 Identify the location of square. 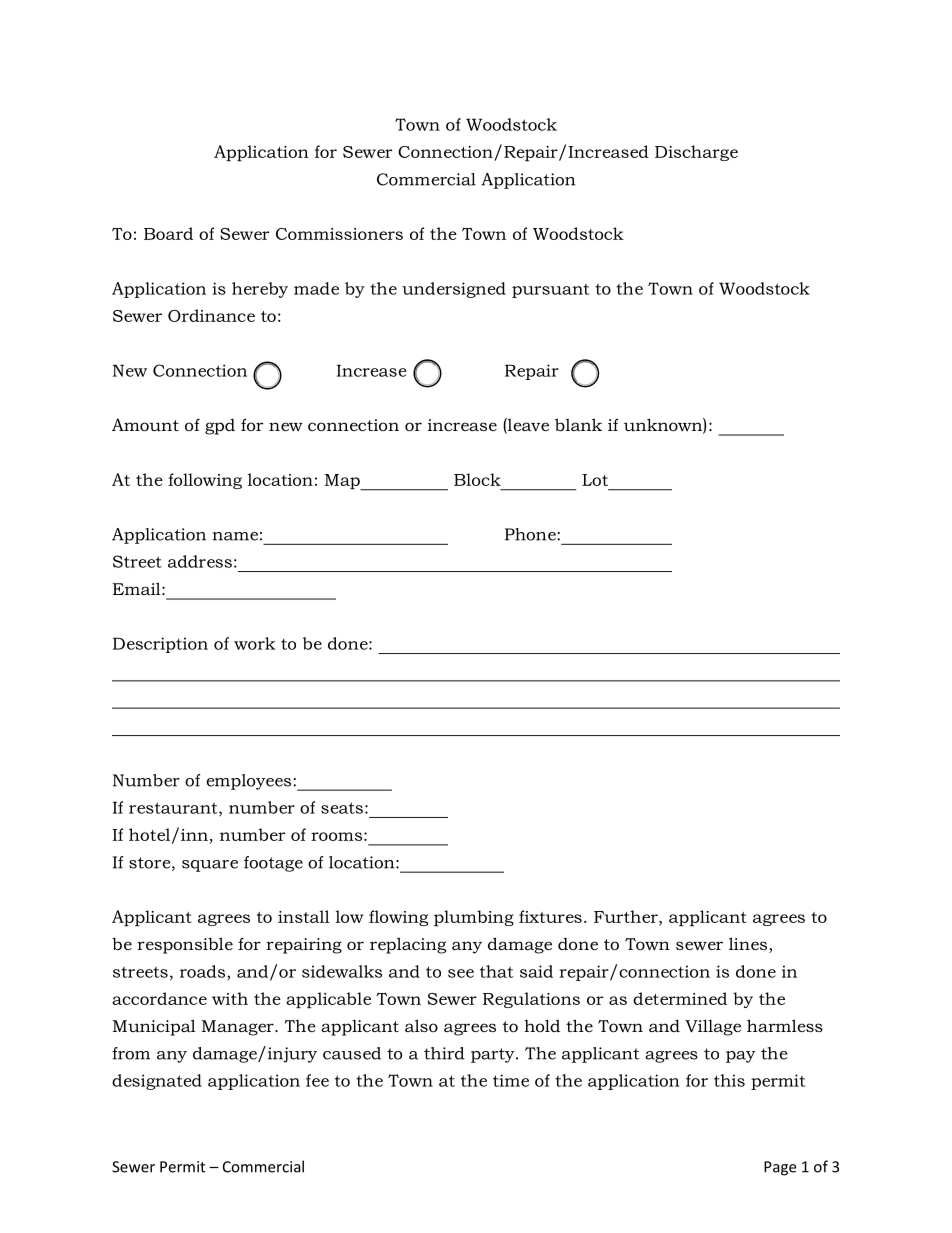
(210, 866).
